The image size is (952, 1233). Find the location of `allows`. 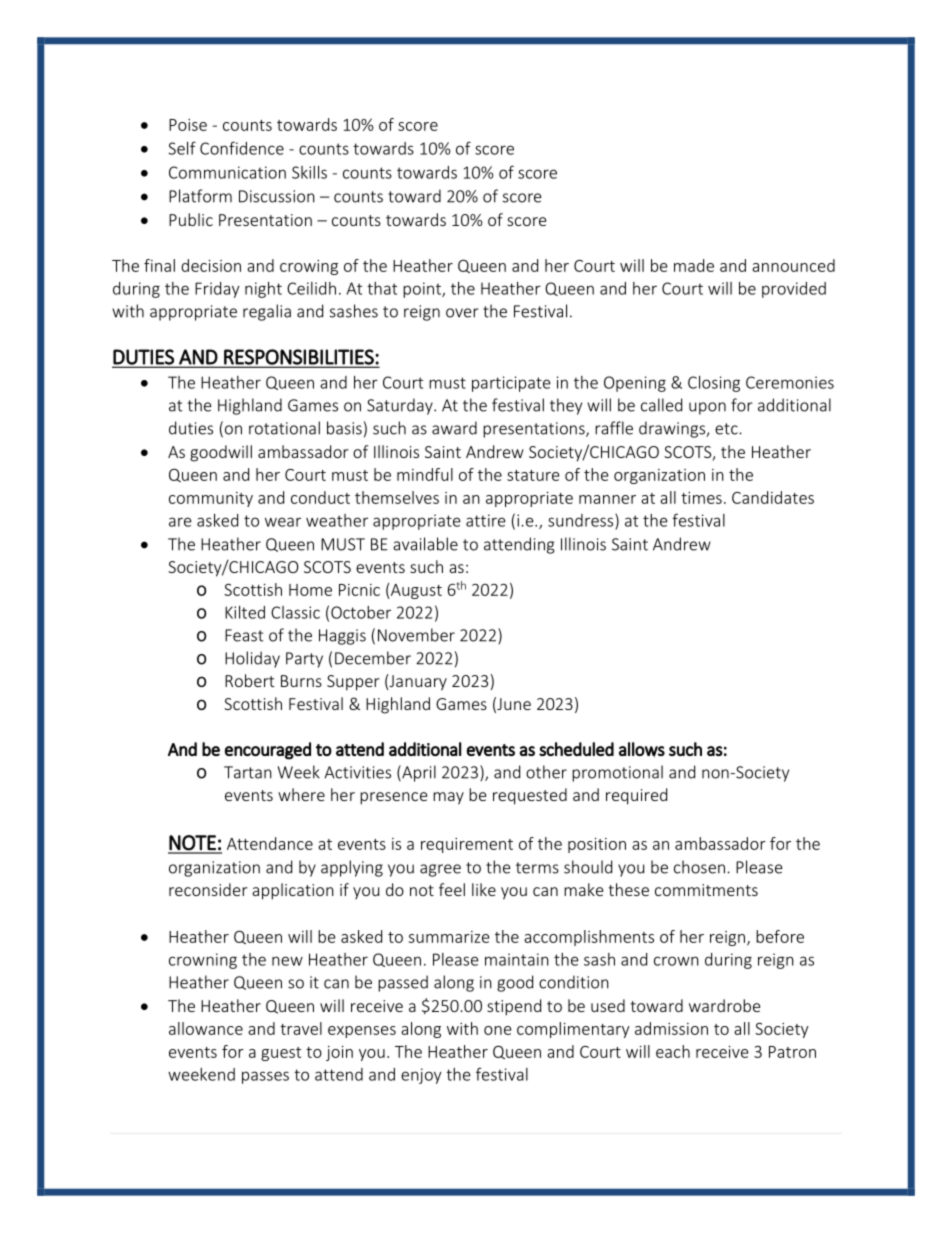

allows is located at coordinates (642, 750).
